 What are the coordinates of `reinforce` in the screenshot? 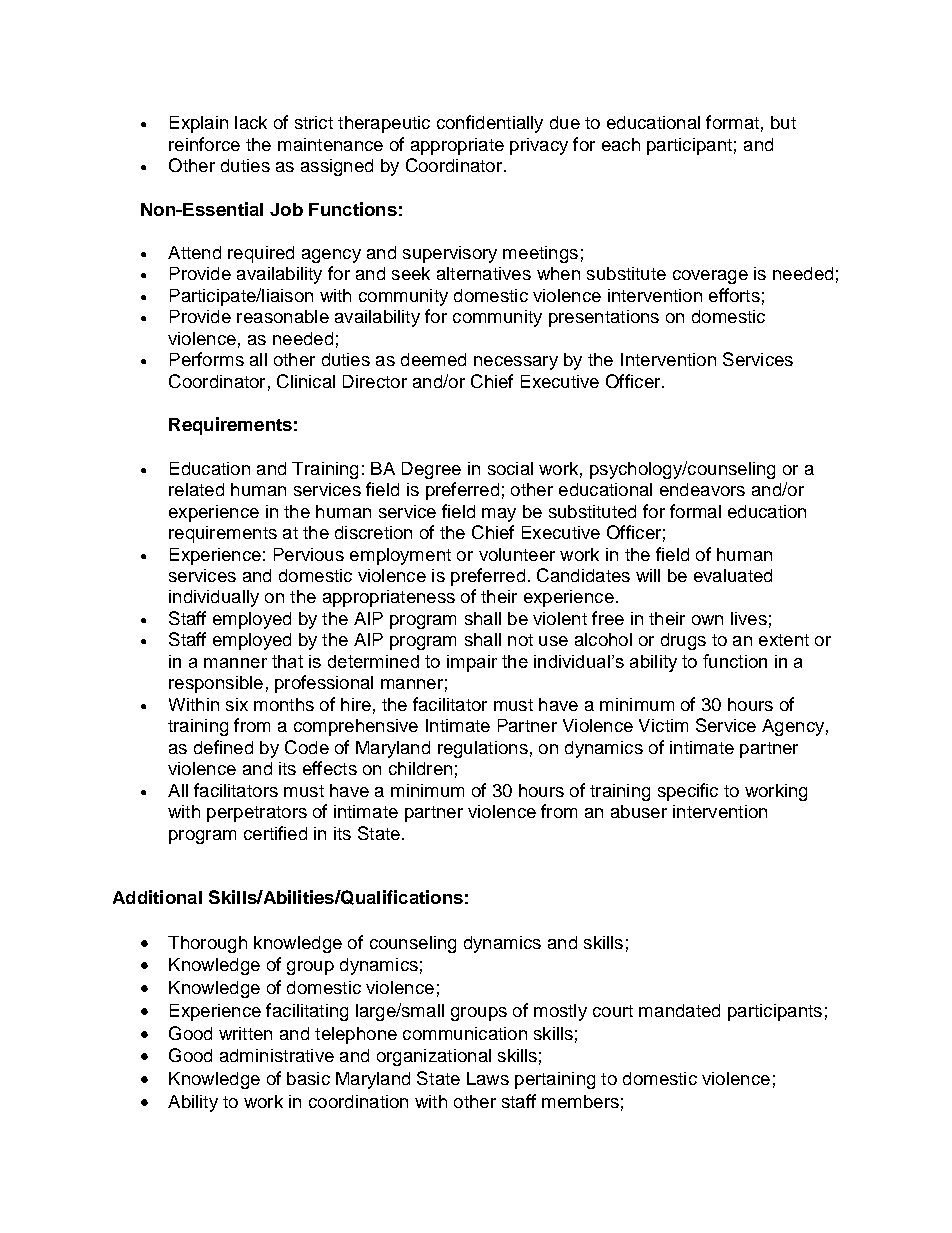 It's located at (204, 144).
